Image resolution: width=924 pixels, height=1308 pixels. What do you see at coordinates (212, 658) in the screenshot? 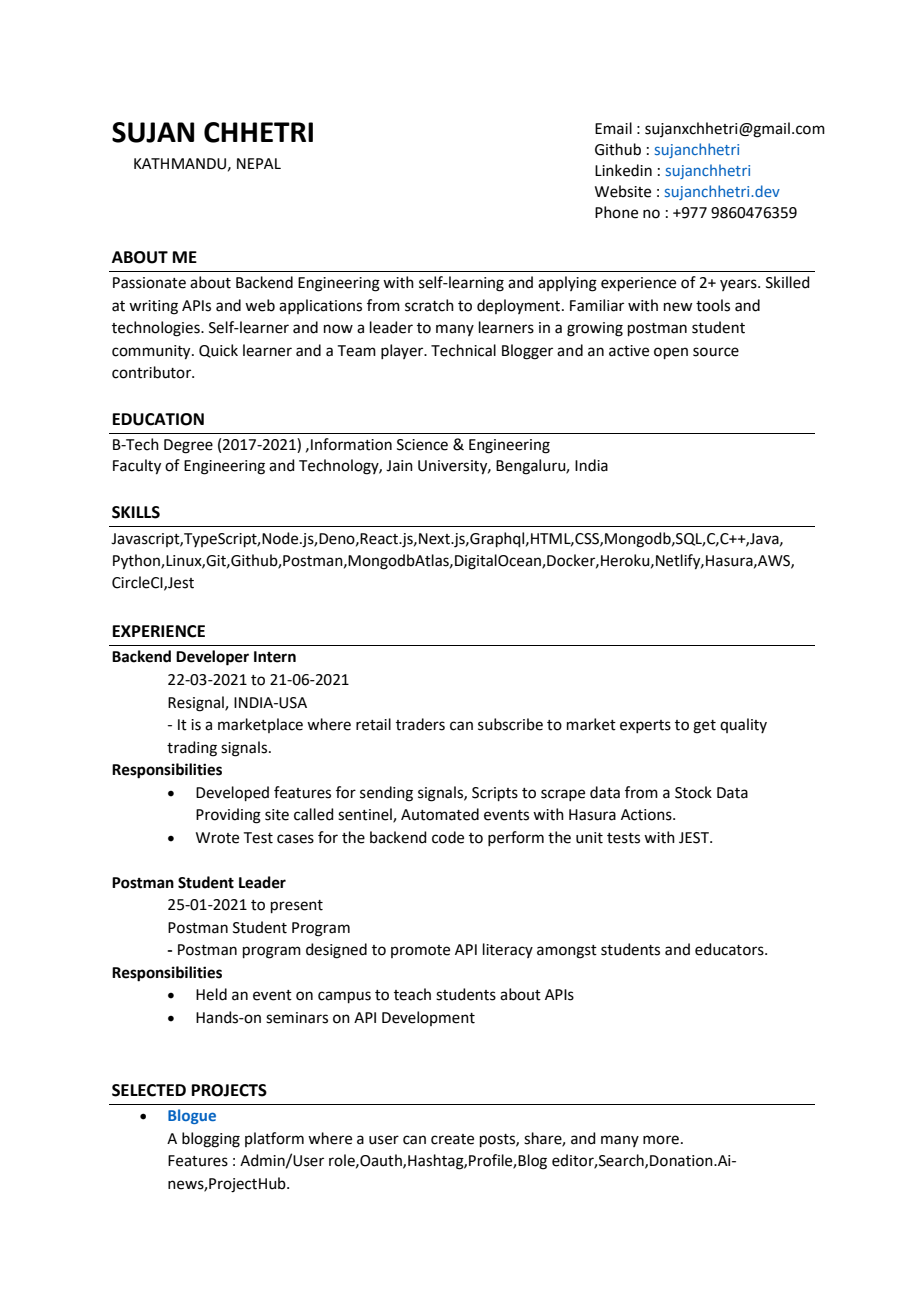
I see `Developer` at bounding box center [212, 658].
